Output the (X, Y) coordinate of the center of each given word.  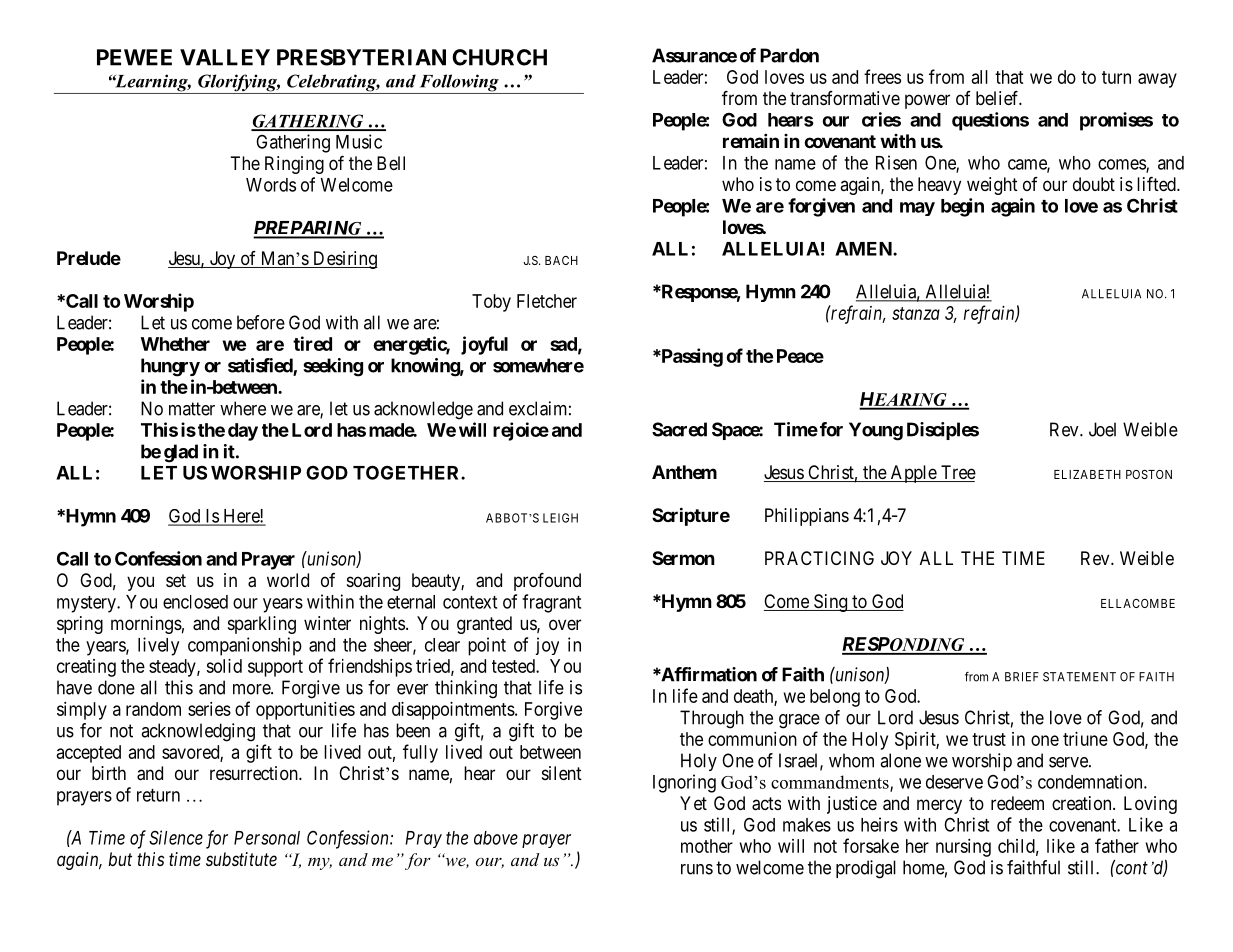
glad (181, 453)
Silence (176, 837)
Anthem (684, 472)
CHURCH (499, 57)
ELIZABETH (1087, 474)
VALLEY (225, 57)
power (927, 101)
